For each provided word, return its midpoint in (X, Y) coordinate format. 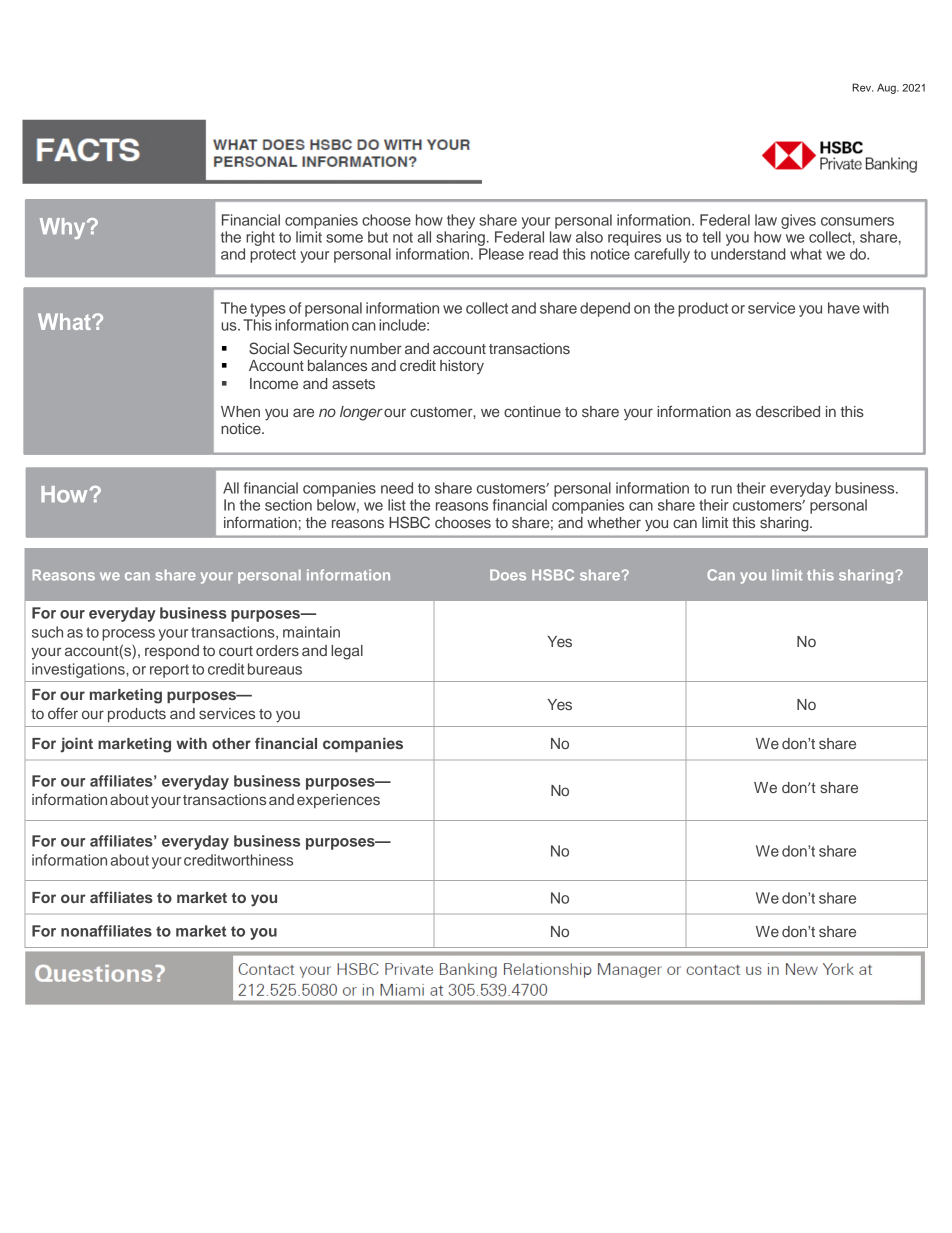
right (260, 238)
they (461, 221)
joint (76, 745)
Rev (862, 87)
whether (614, 522)
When (240, 411)
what (806, 254)
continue (532, 411)
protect (273, 256)
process (128, 635)
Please (501, 254)
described (788, 411)
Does (508, 575)
